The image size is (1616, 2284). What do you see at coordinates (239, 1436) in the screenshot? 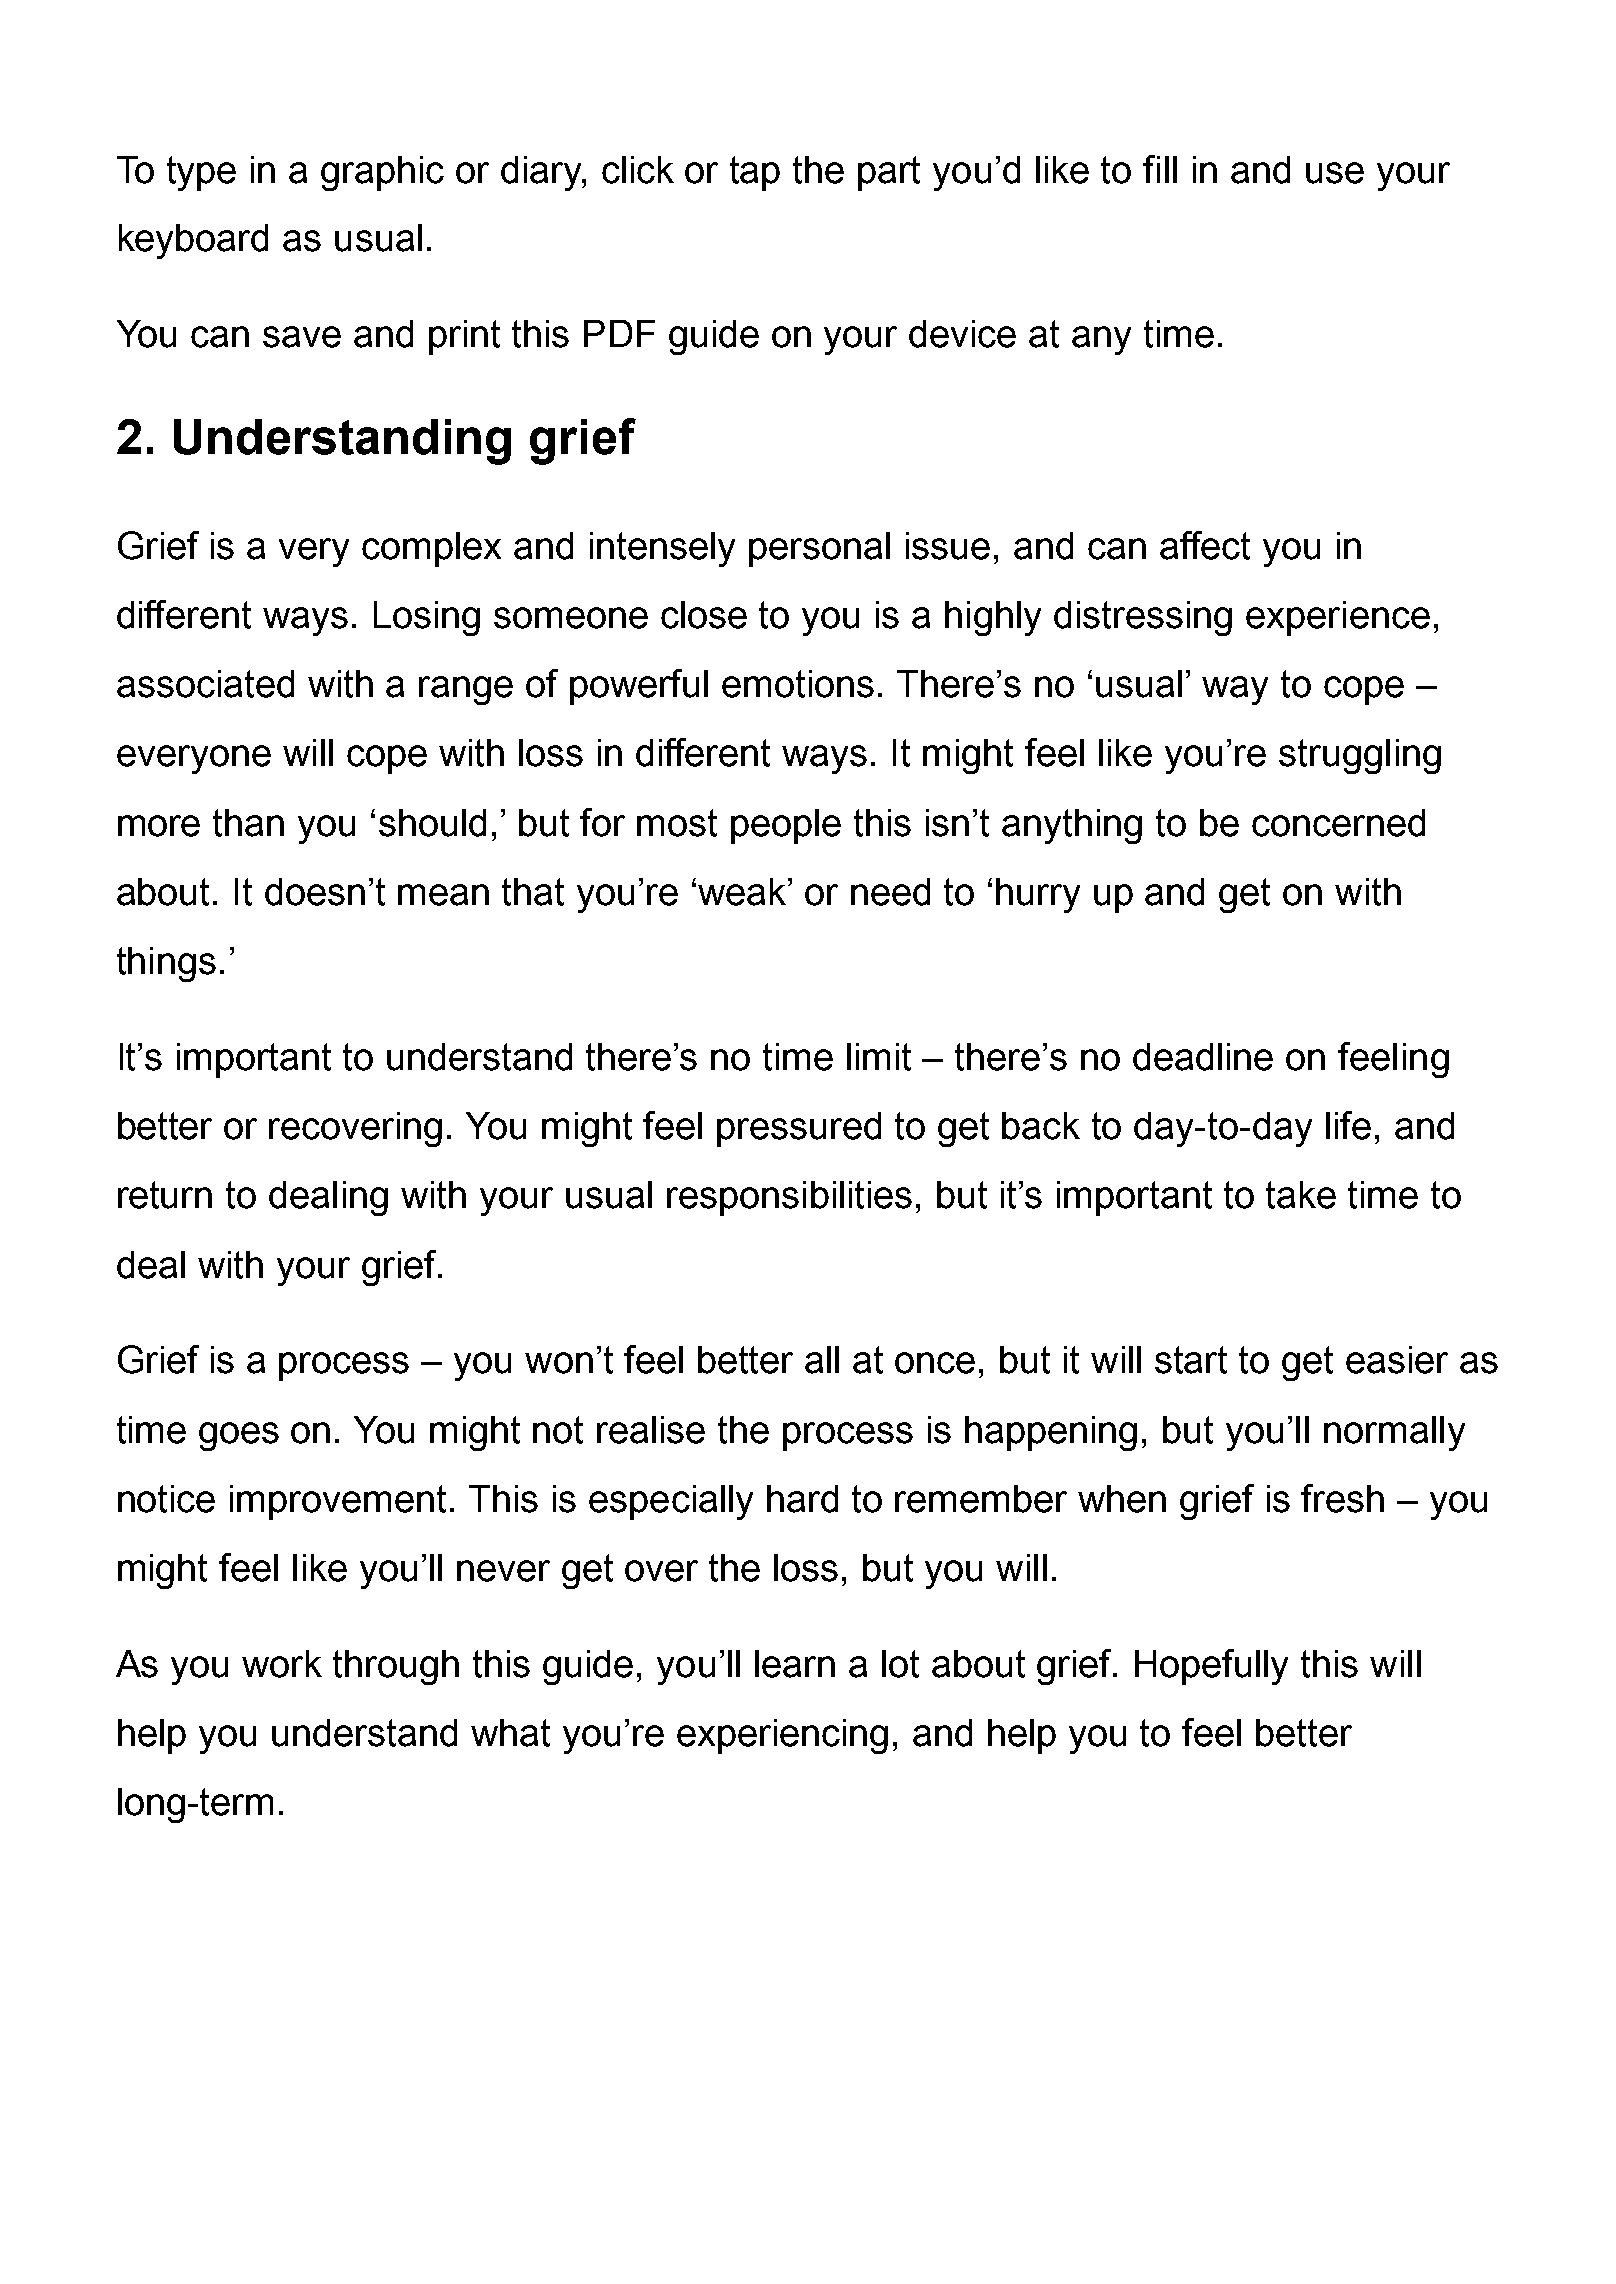
I see `goes` at bounding box center [239, 1436].
